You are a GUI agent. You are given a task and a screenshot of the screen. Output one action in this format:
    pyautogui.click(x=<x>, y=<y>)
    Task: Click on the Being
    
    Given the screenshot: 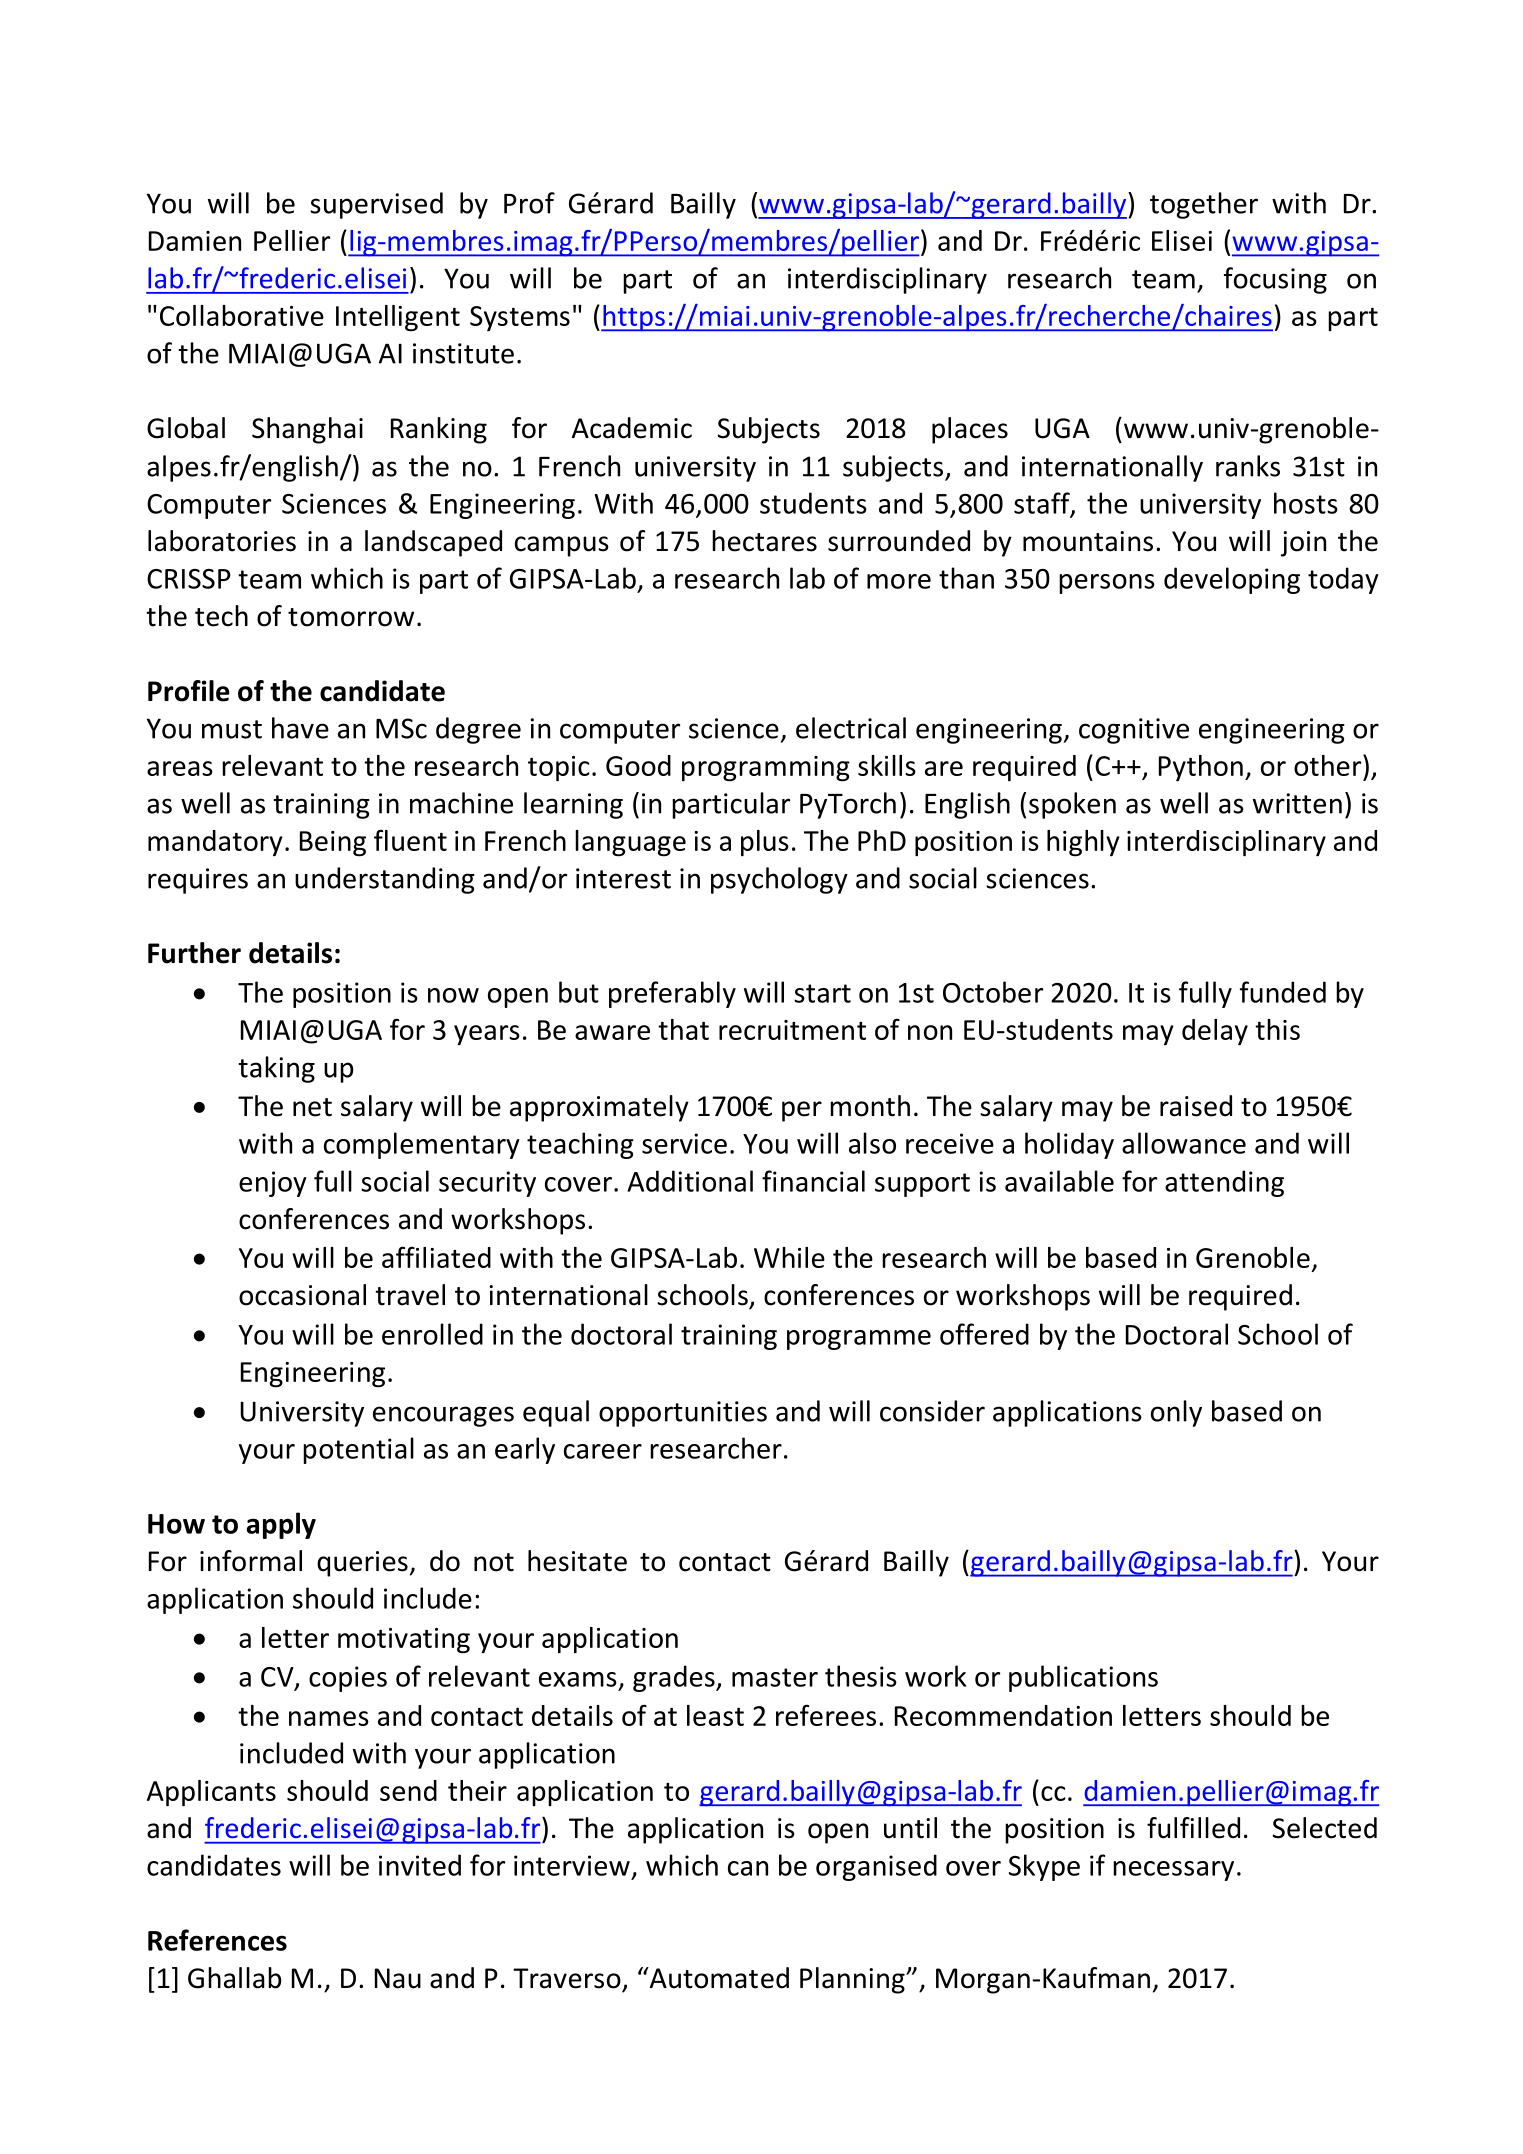 What is the action you would take?
    pyautogui.click(x=333, y=844)
